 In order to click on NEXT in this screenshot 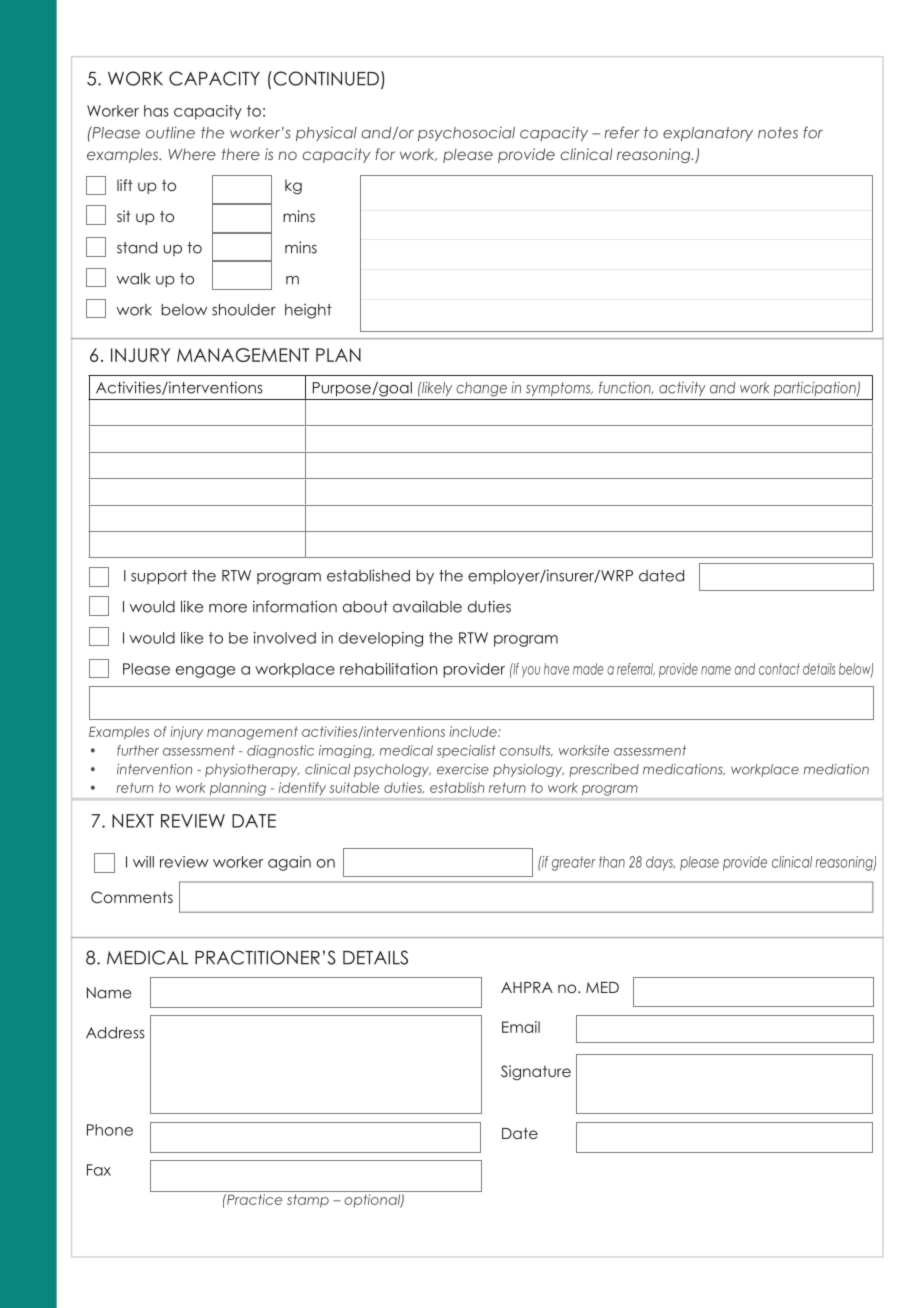, I will do `click(133, 821)`.
